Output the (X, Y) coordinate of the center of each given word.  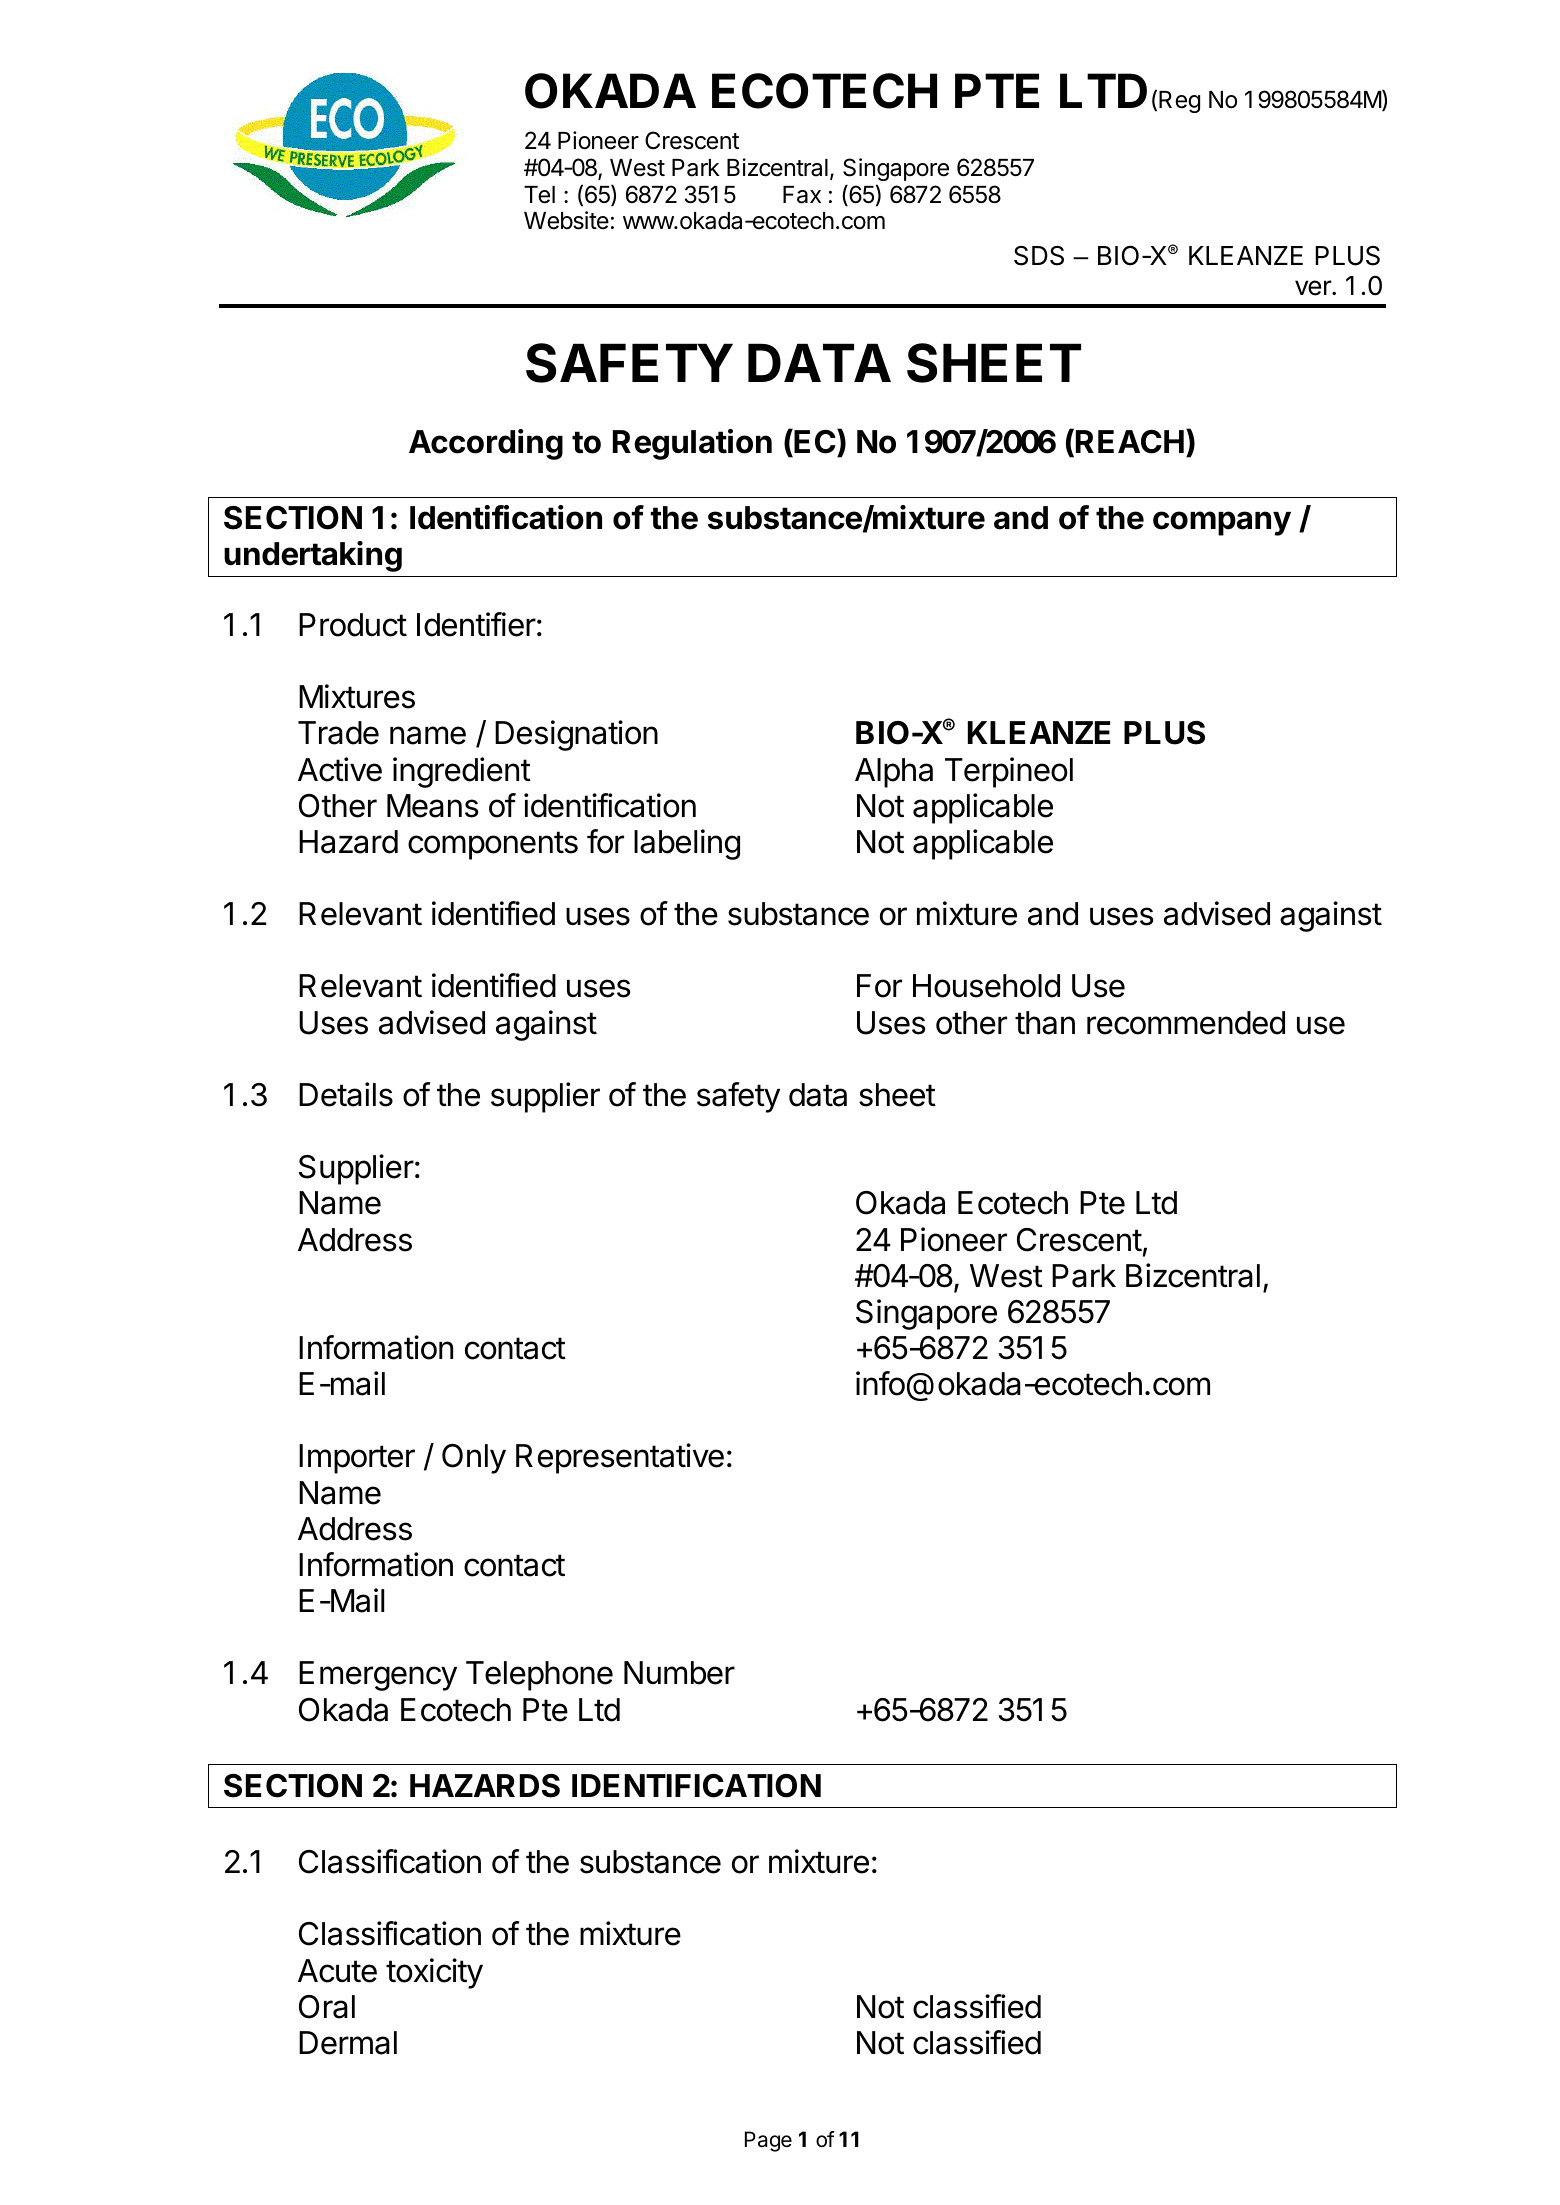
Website (566, 220)
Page (768, 2141)
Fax (802, 195)
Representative (620, 1458)
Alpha (894, 773)
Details (346, 1094)
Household (986, 986)
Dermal (348, 2043)
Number (679, 1673)
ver (1314, 288)
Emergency (378, 1676)
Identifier (476, 624)
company (1222, 523)
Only (474, 1459)
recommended (1186, 1023)
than (1045, 1023)
